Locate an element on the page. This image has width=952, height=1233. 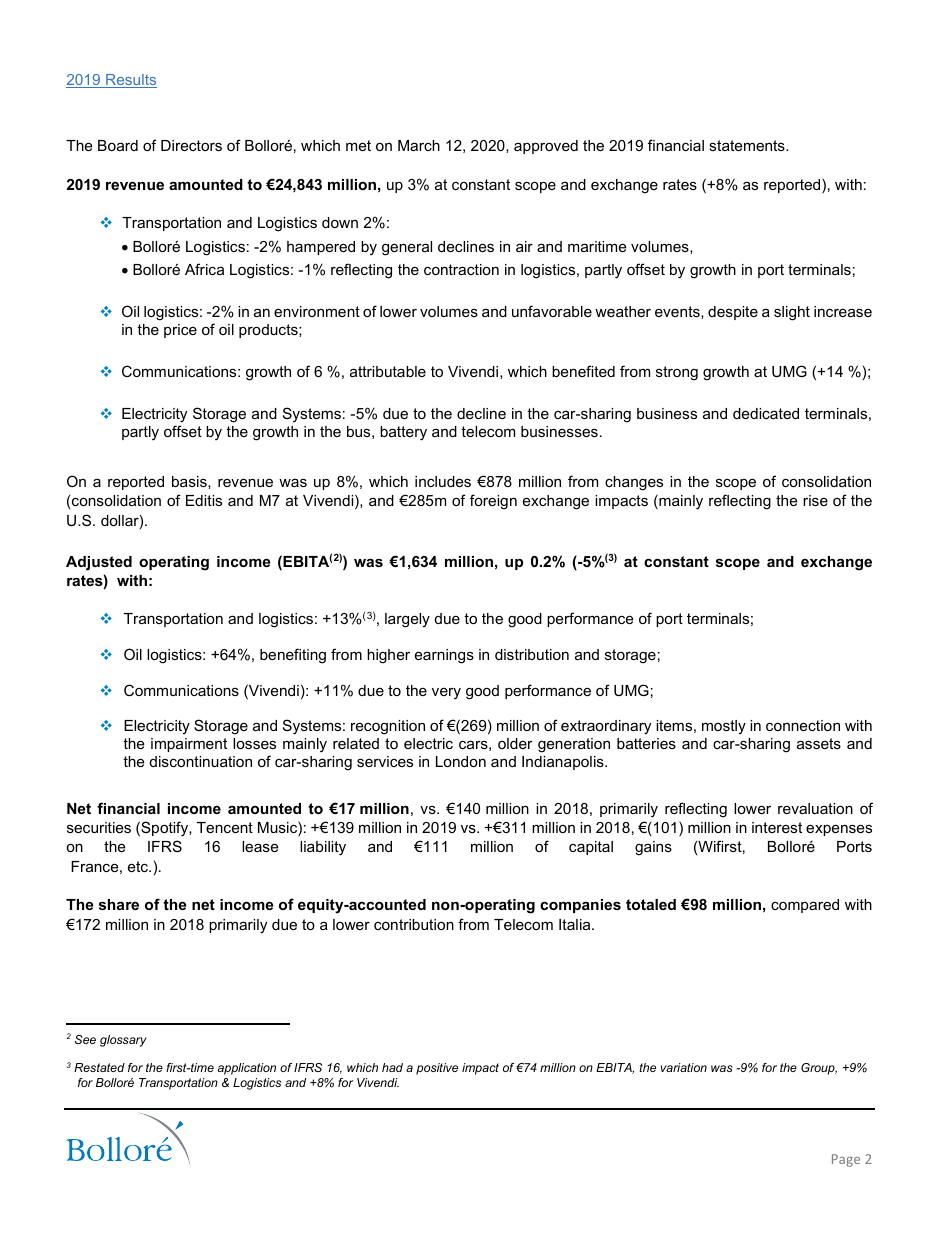
Directors is located at coordinates (191, 145).
